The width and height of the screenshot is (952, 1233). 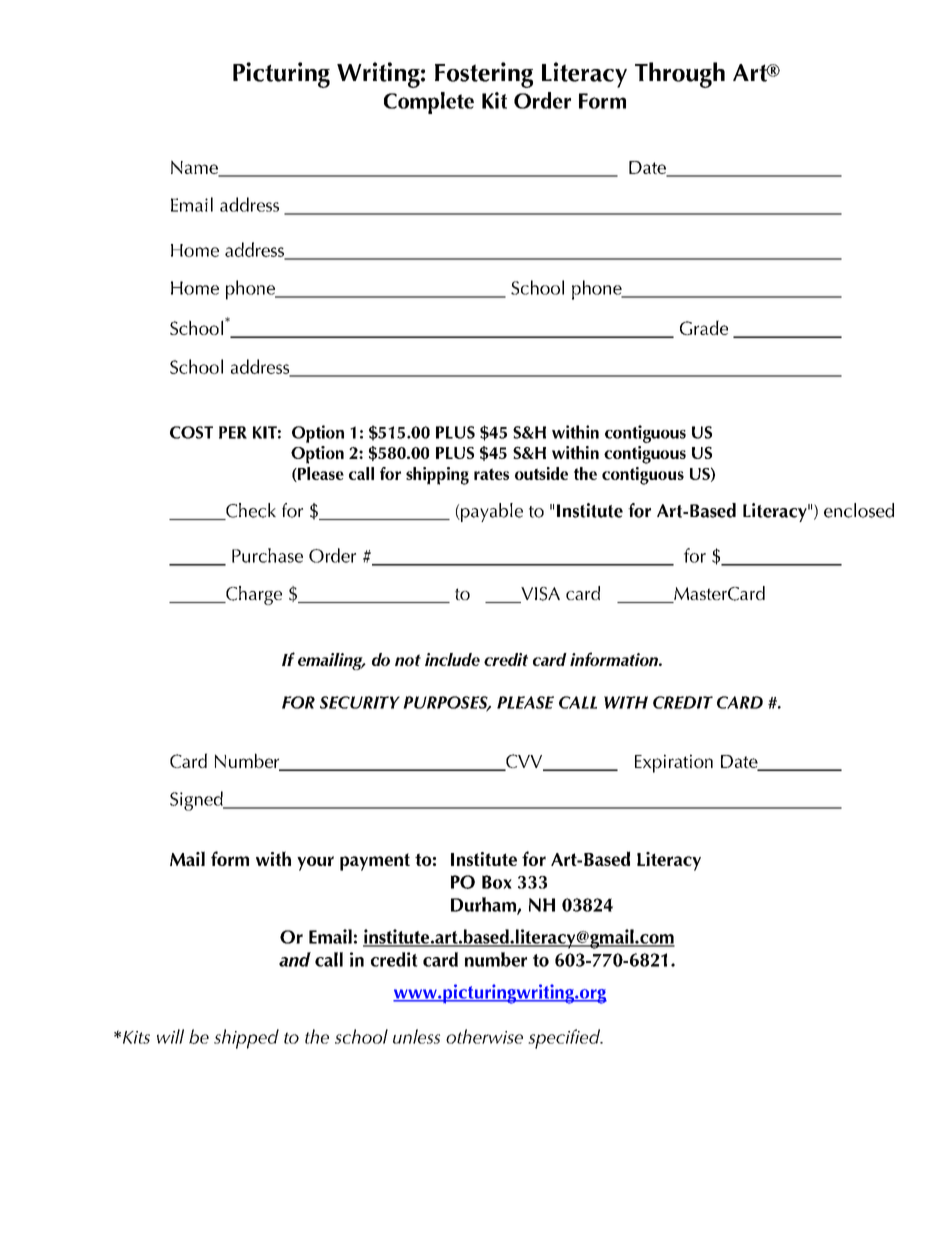 I want to click on Name, so click(x=195, y=168).
